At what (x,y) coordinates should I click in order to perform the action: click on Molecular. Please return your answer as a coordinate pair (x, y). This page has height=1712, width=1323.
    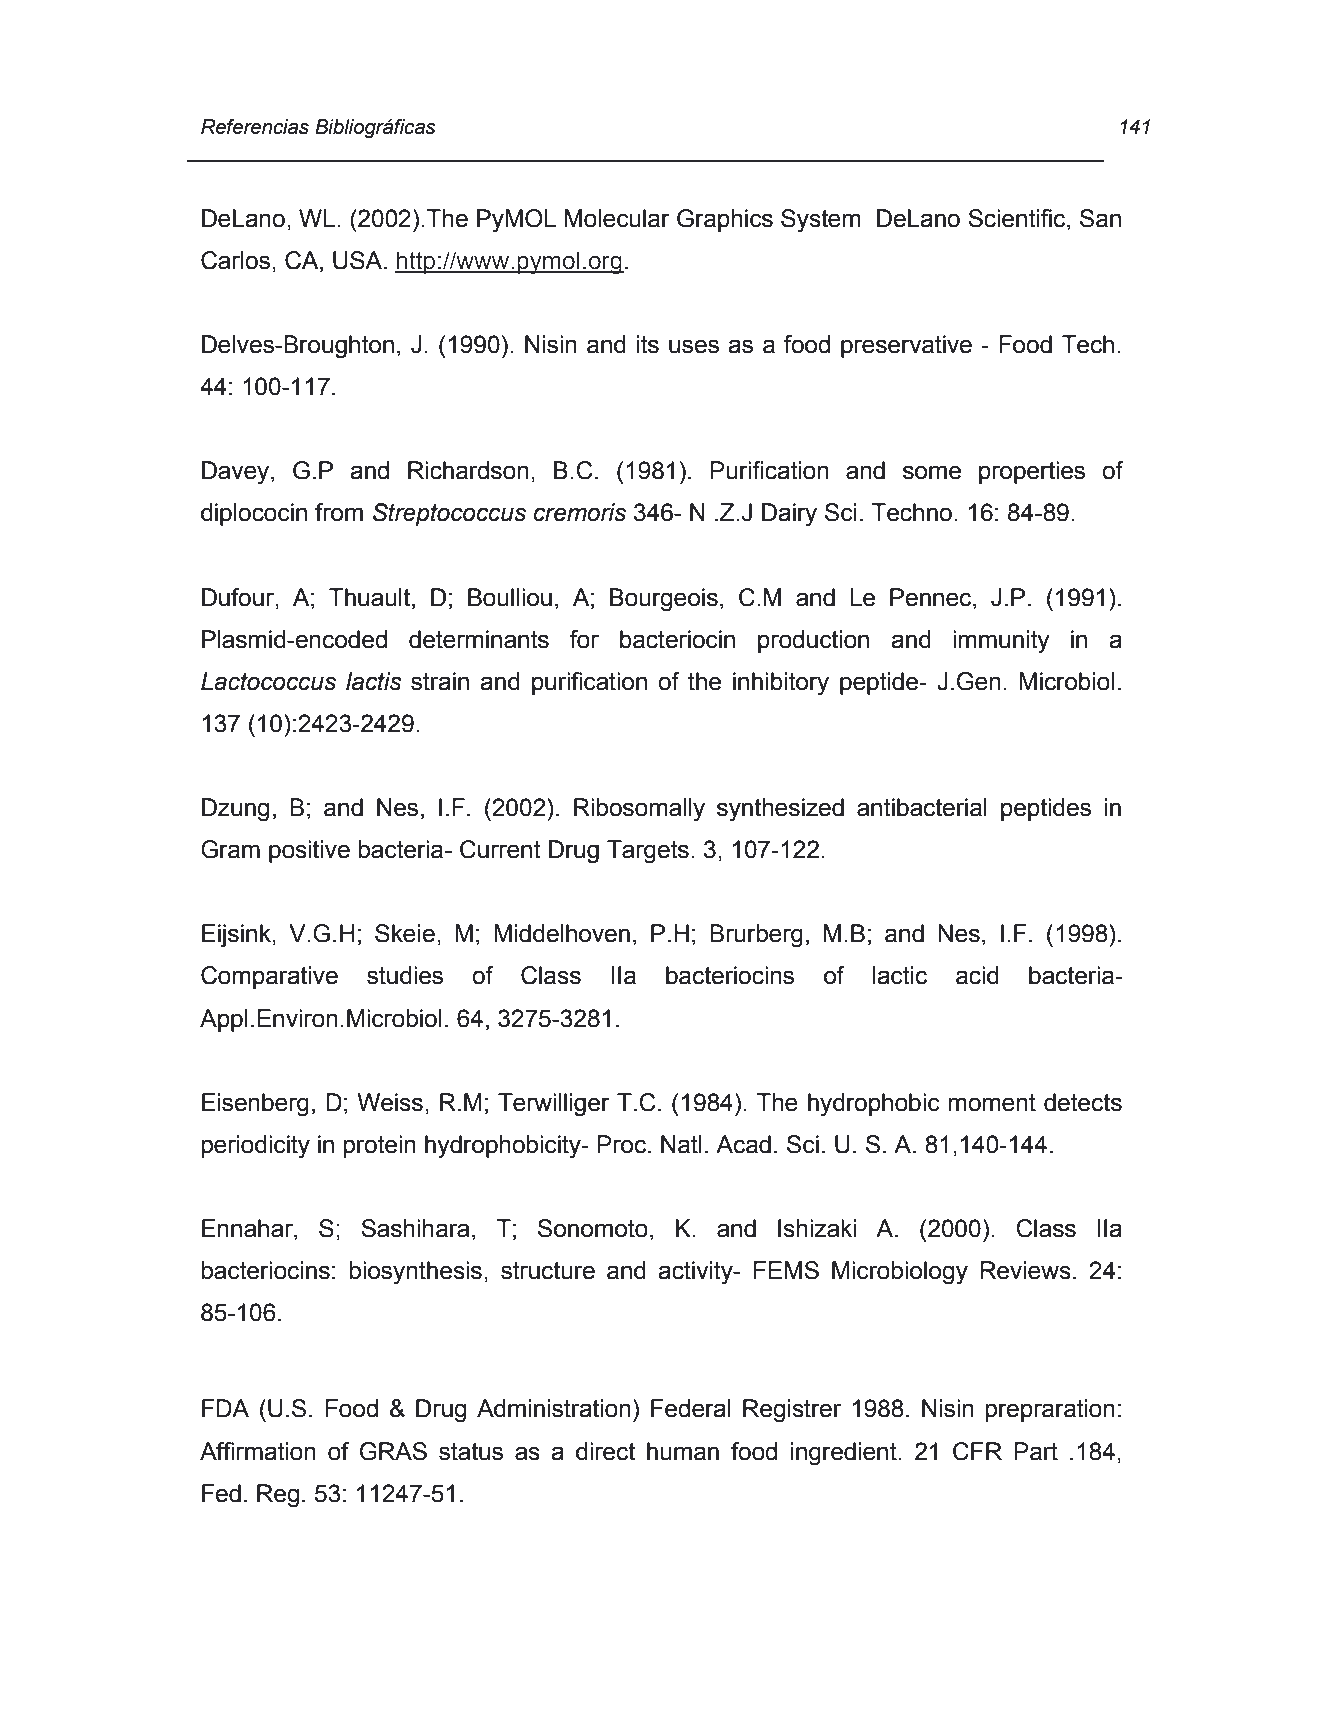
    Looking at the image, I should click on (617, 218).
